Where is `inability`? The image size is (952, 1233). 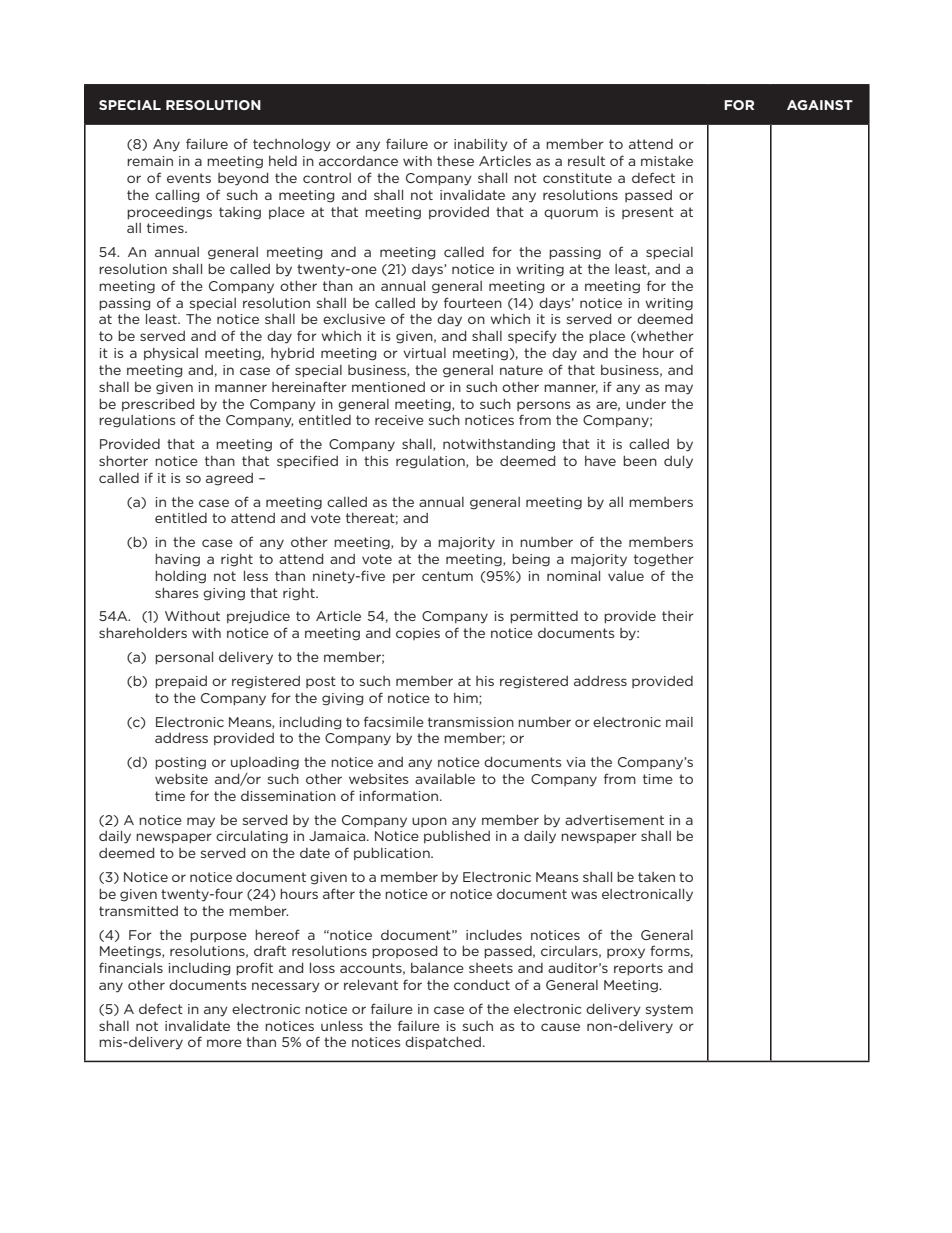 inability is located at coordinates (481, 145).
